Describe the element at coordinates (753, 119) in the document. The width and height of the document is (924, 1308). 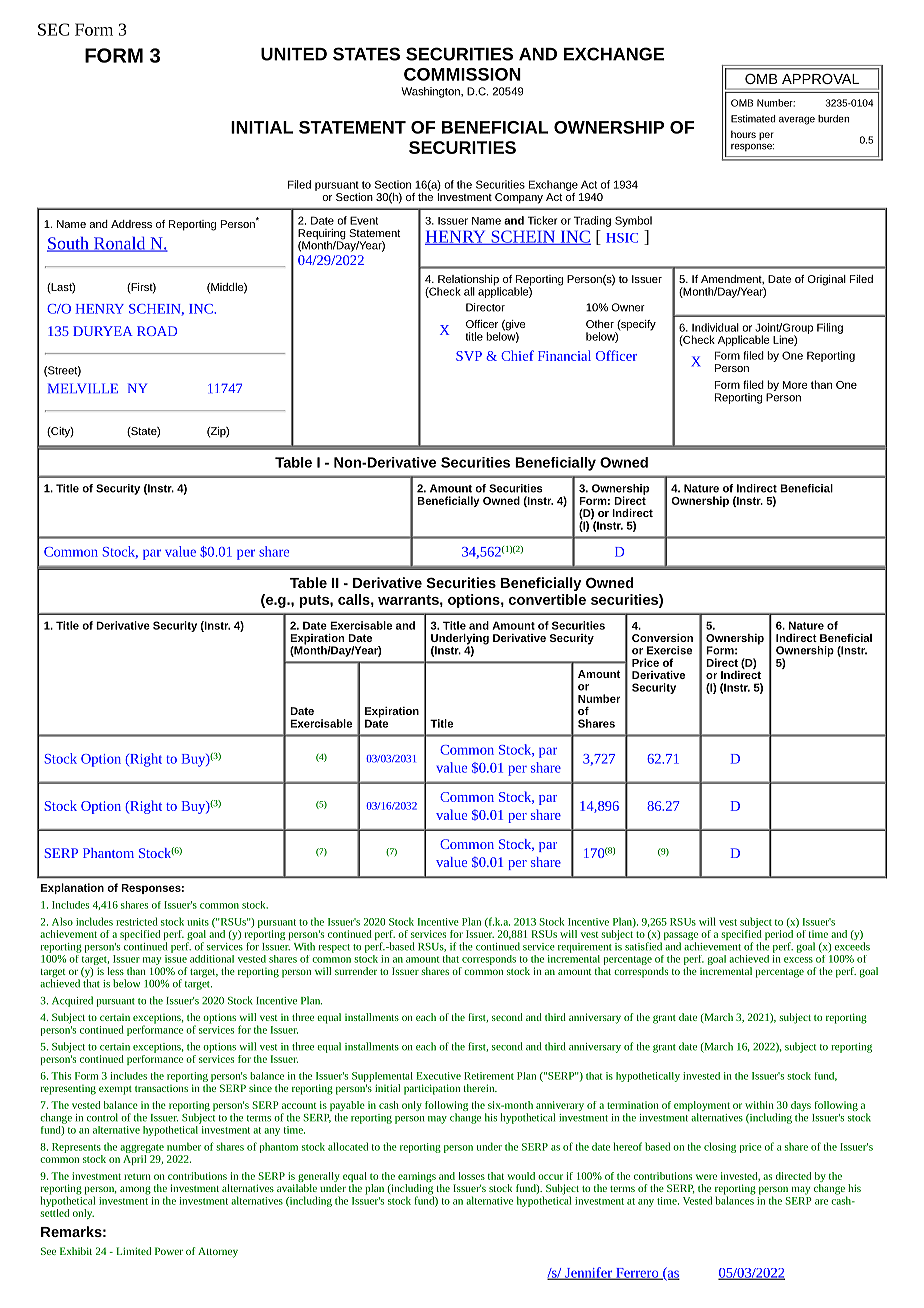
I see `Estimated` at that location.
